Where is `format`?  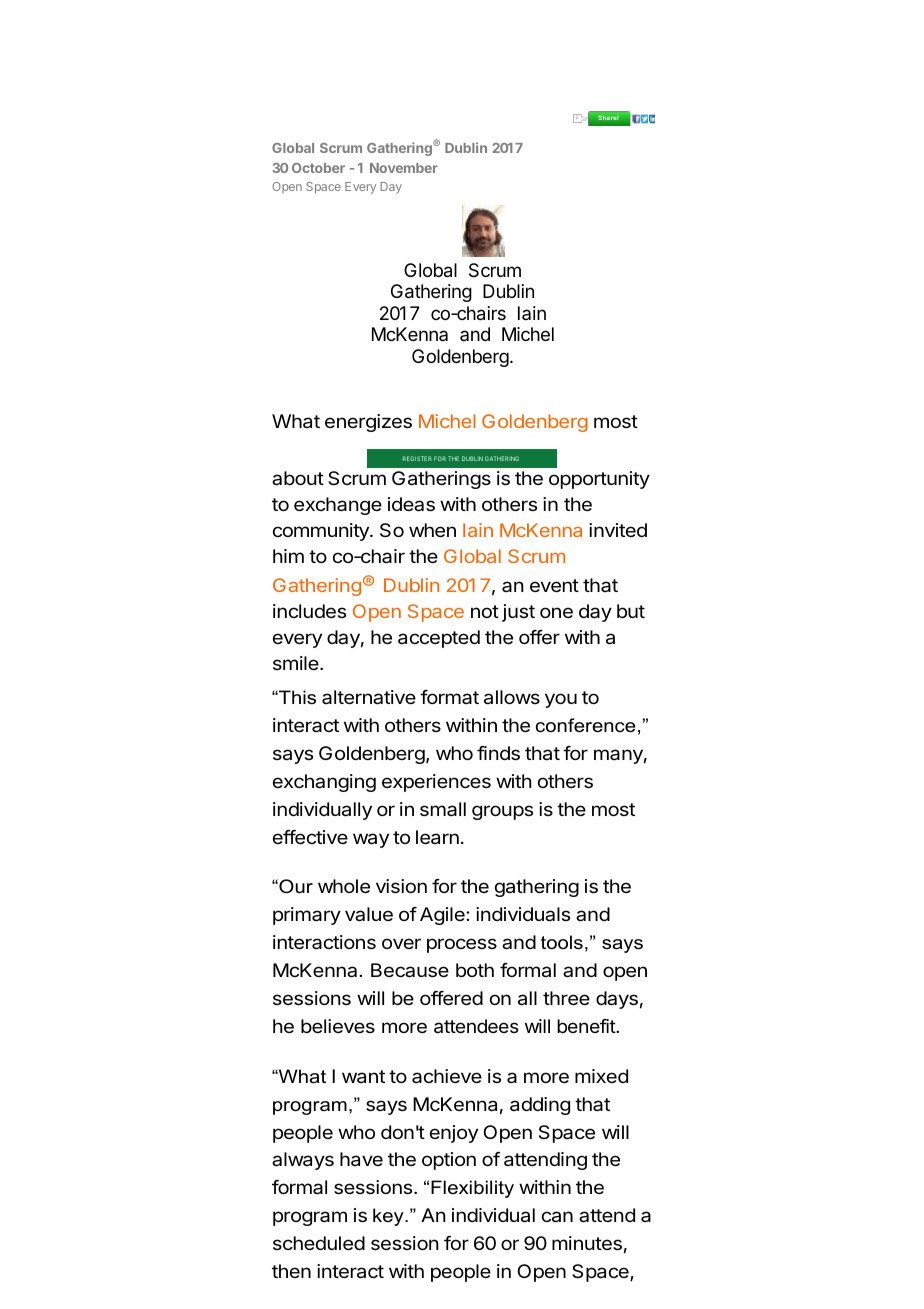
format is located at coordinates (449, 697).
